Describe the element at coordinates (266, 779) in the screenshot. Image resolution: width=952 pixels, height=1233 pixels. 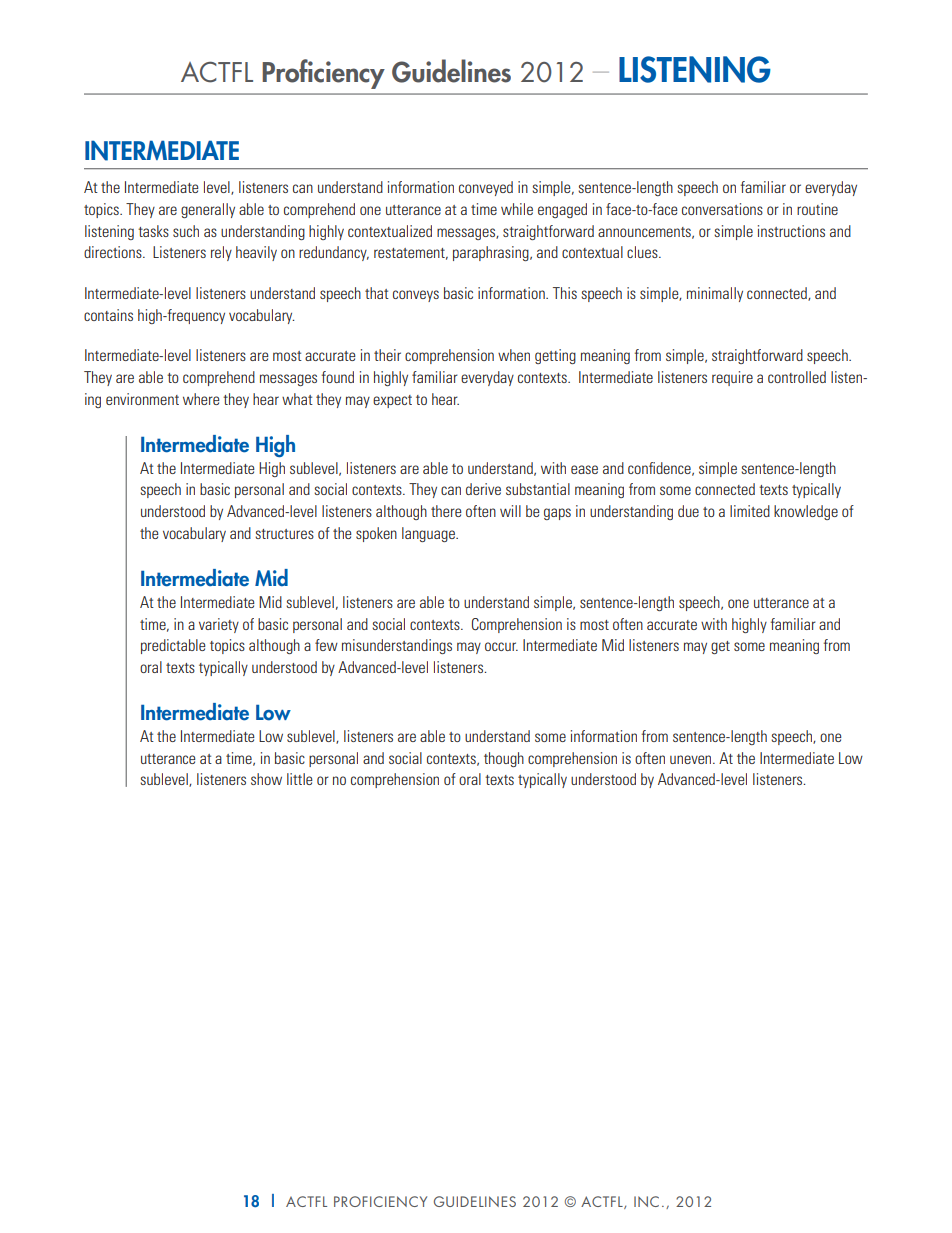
I see `show` at that location.
